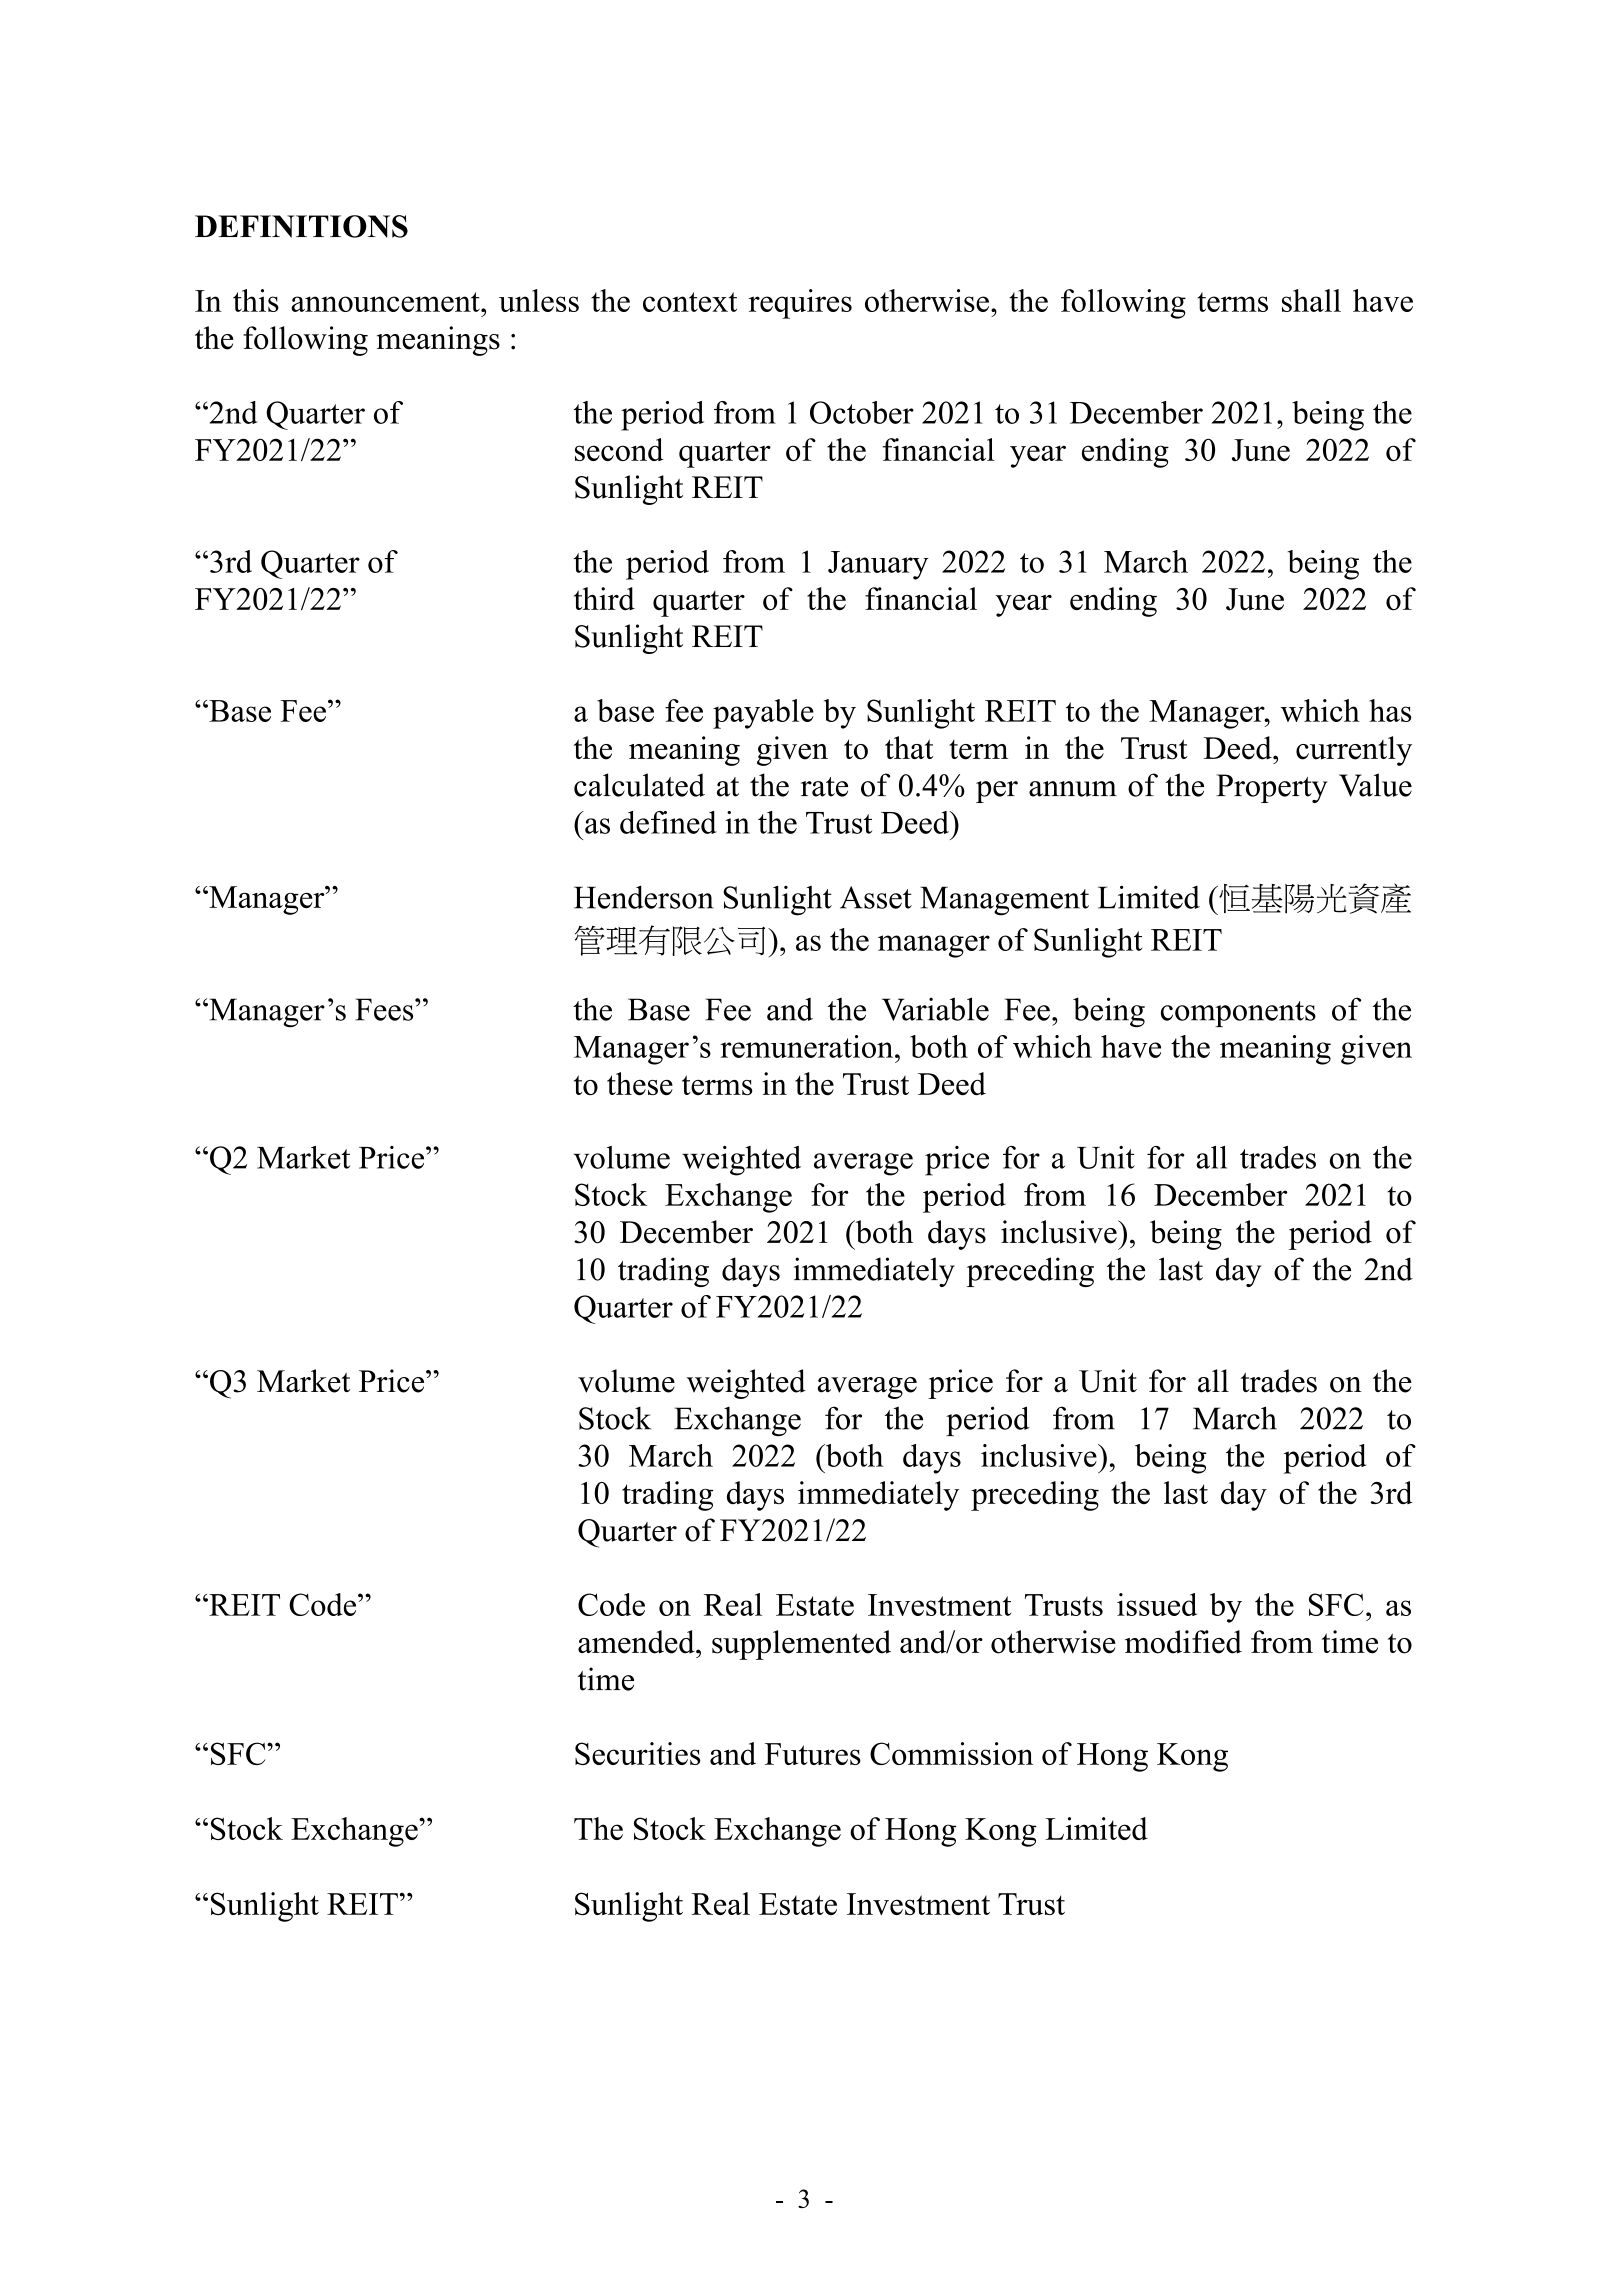  What do you see at coordinates (385, 1009) in the screenshot?
I see `Fees` at bounding box center [385, 1009].
